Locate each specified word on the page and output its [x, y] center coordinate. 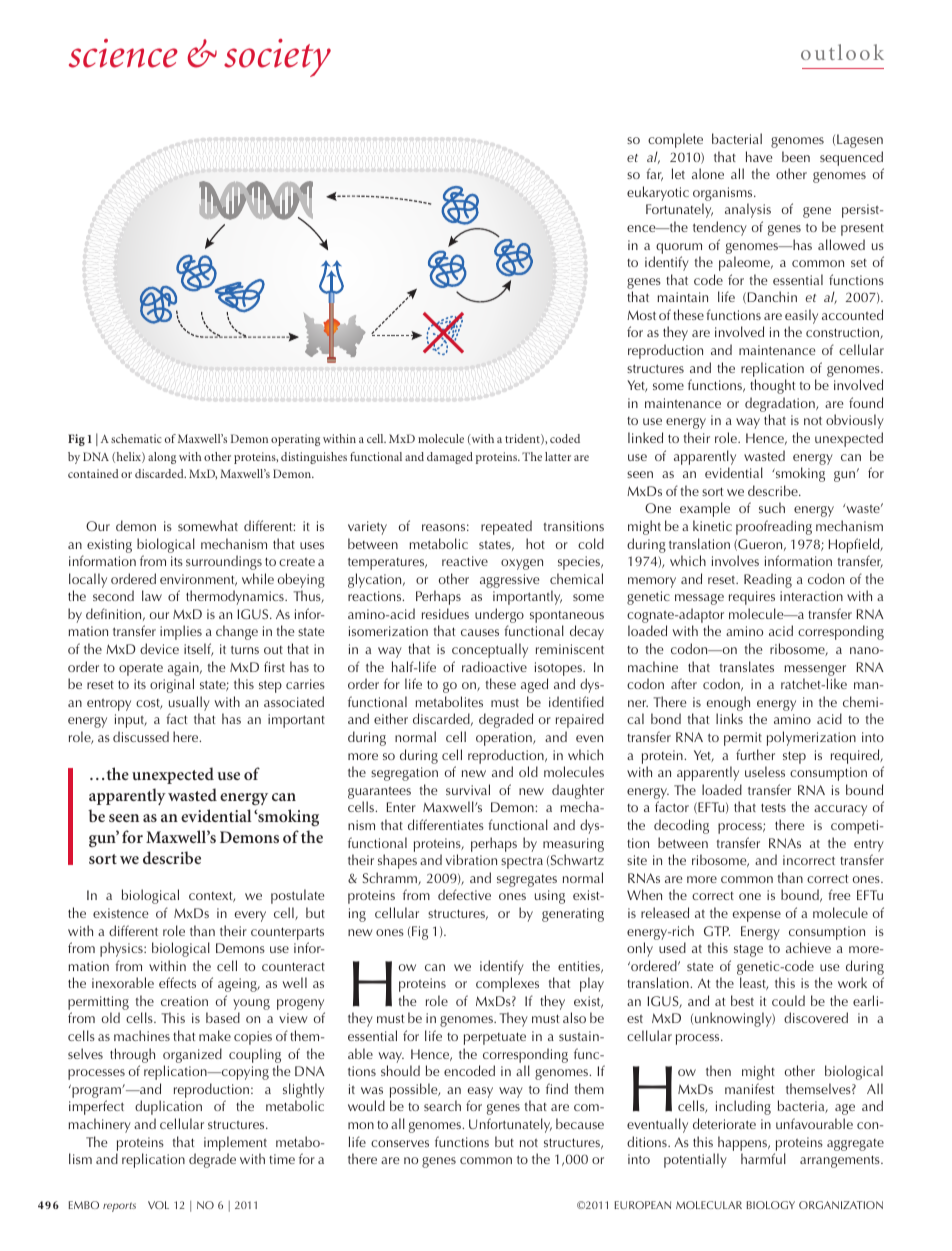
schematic [136, 438]
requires [752, 598]
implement [235, 1143]
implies [181, 632]
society [277, 58]
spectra [522, 863]
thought [772, 386]
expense [757, 916]
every [250, 916]
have [759, 156]
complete [675, 140]
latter [558, 456]
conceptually [490, 650]
